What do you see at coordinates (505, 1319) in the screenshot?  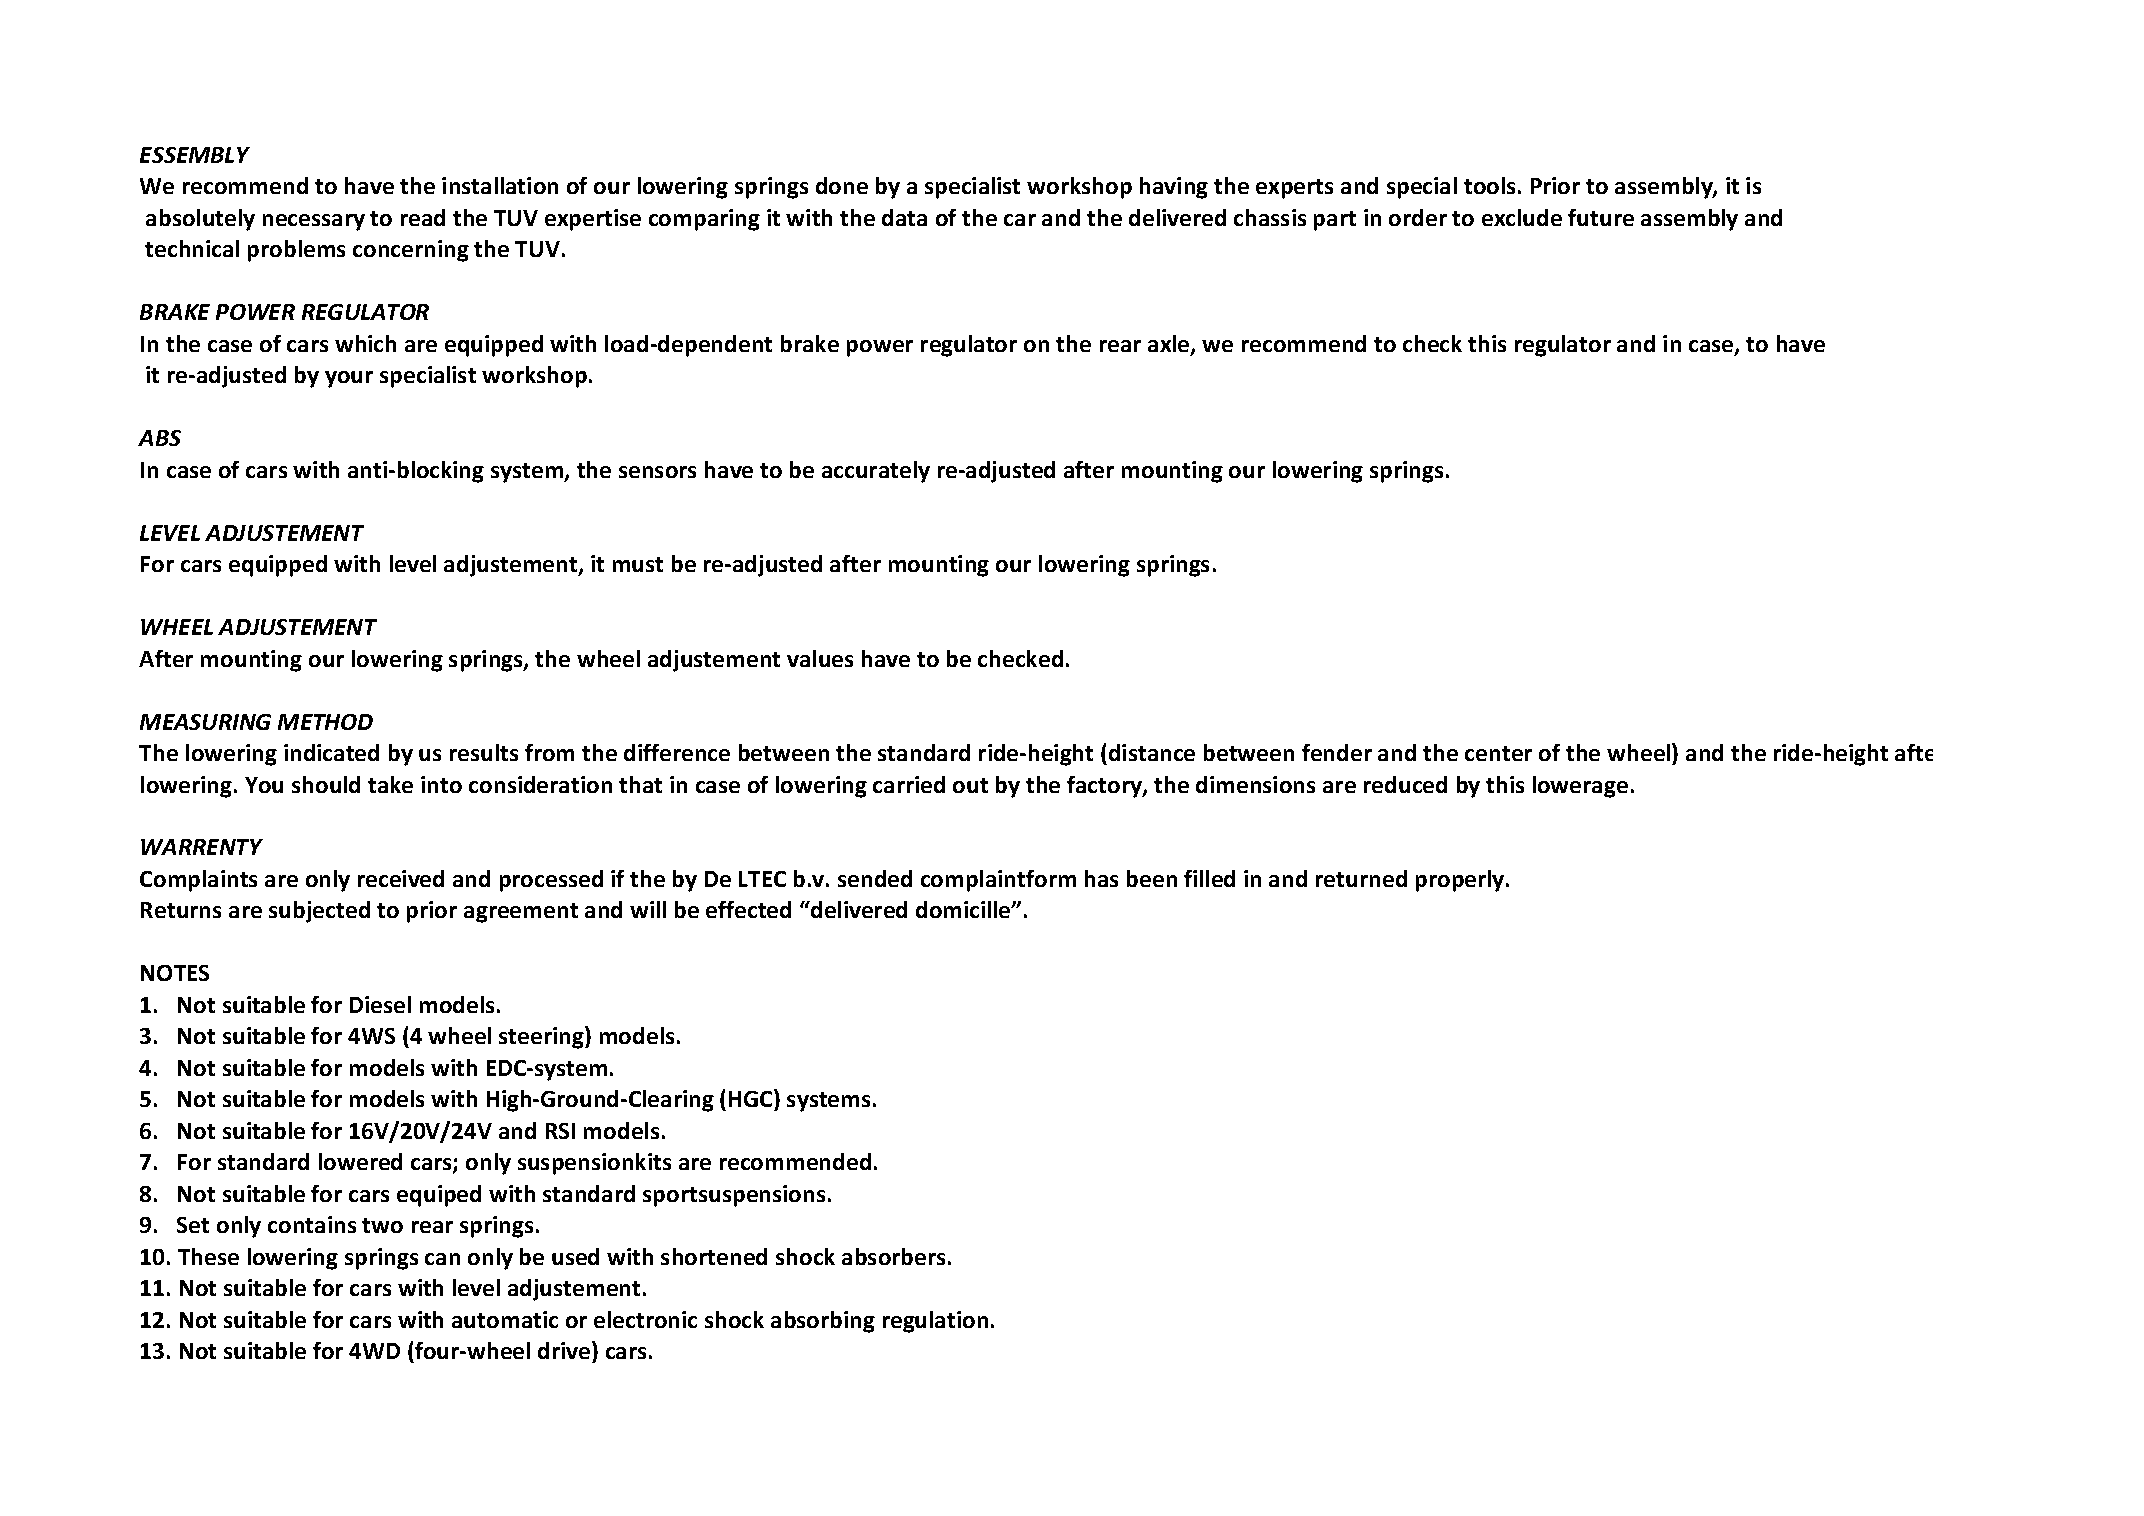 I see `automatic` at bounding box center [505, 1319].
